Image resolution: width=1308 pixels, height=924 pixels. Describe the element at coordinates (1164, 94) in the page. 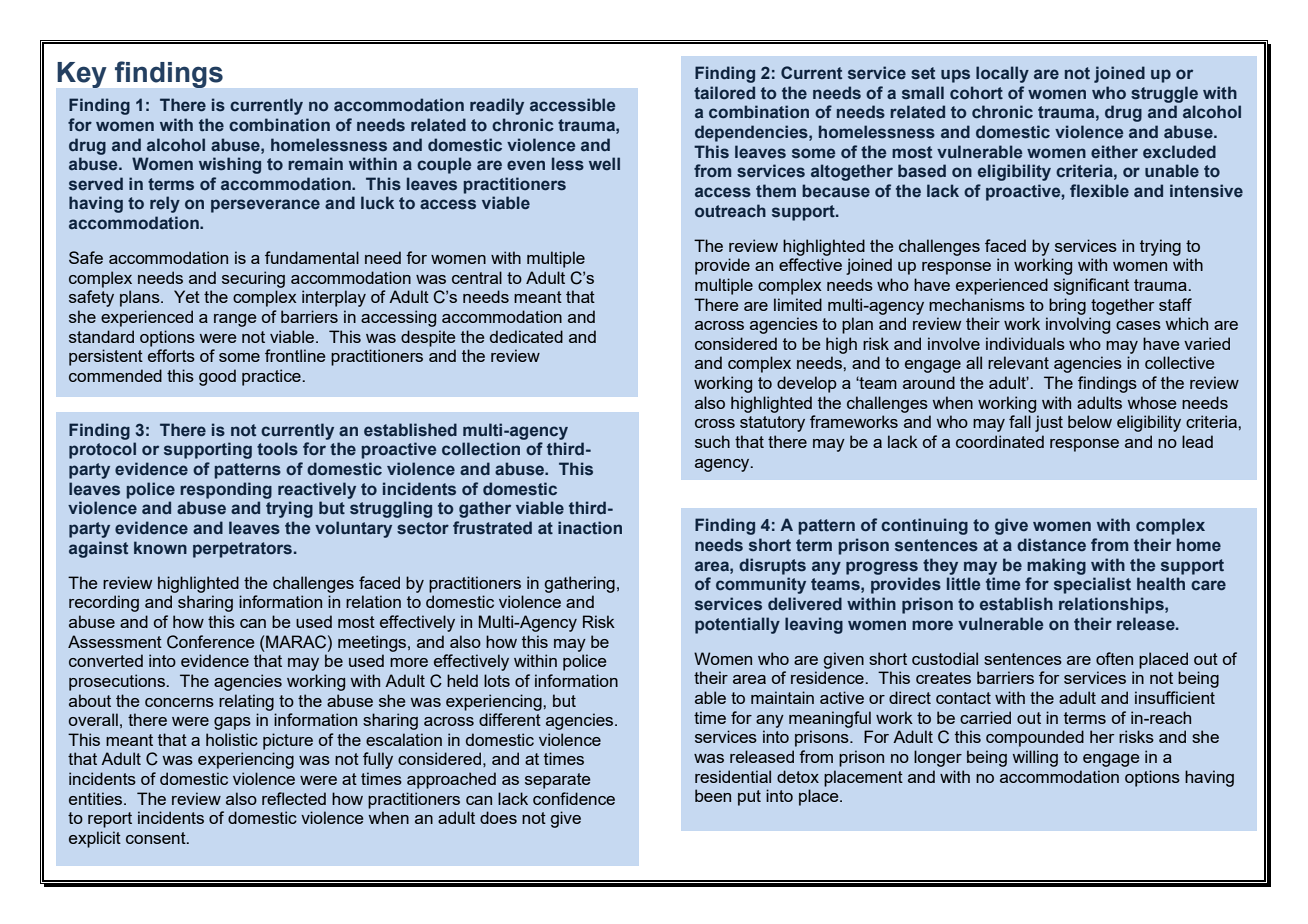

I see `struggle` at that location.
